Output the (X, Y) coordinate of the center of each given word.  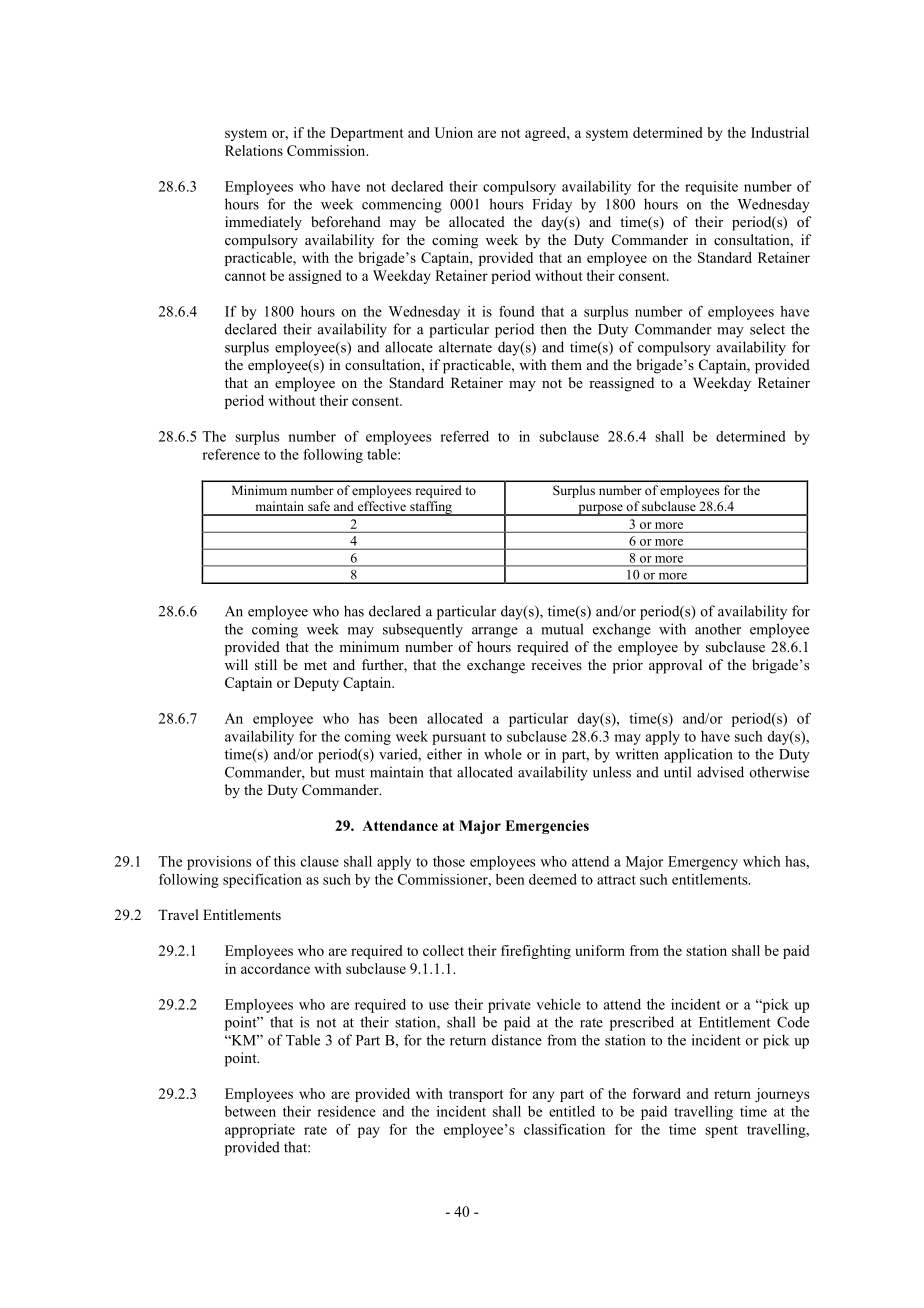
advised (720, 772)
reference (231, 454)
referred (464, 436)
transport (476, 1096)
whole (503, 754)
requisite (711, 188)
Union (454, 132)
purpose (600, 510)
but (320, 772)
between (250, 1111)
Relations (254, 150)
